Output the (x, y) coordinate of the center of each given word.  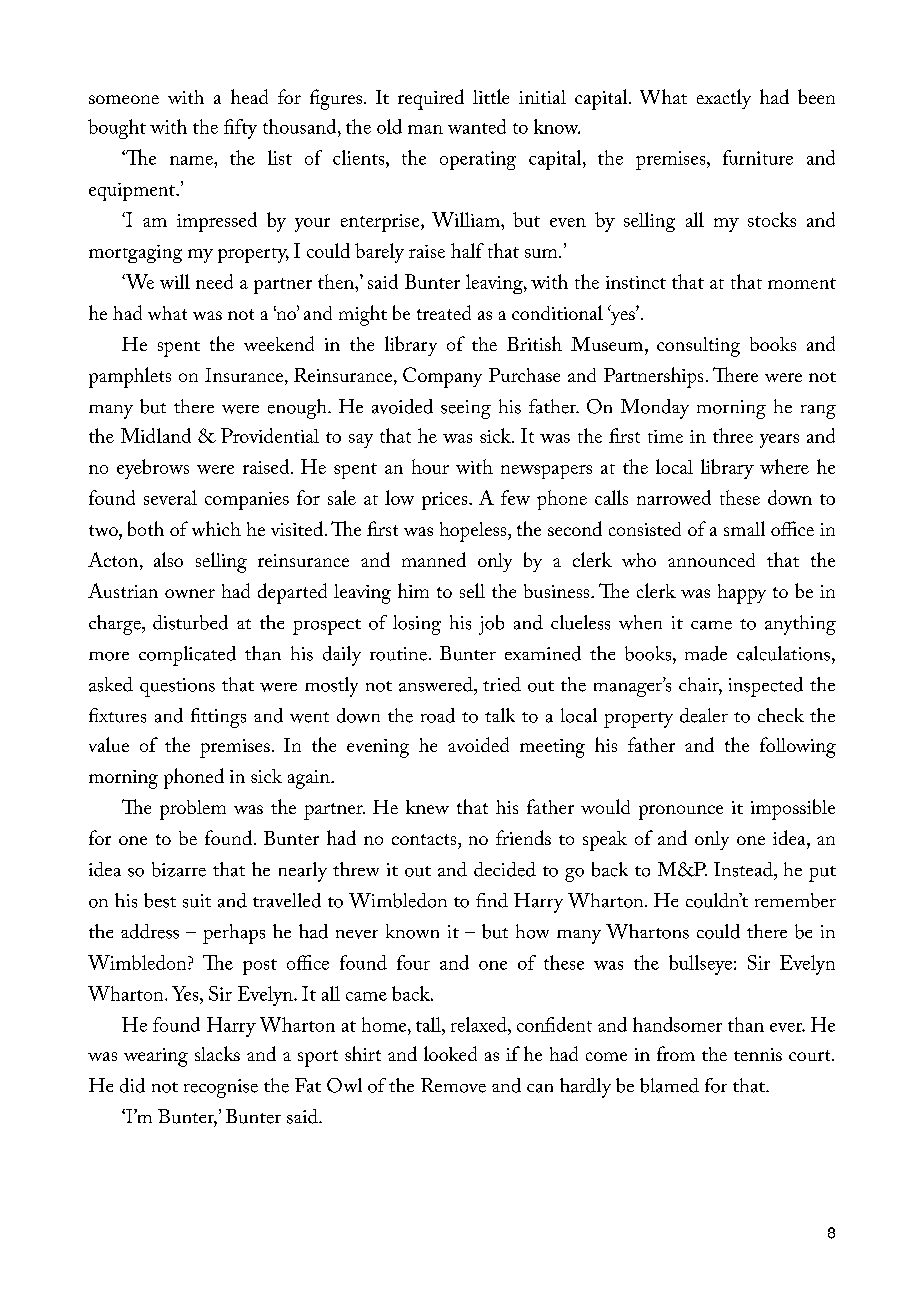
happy (742, 594)
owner (190, 593)
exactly (724, 99)
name (192, 160)
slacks (217, 1053)
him (413, 590)
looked (450, 1053)
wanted (477, 126)
